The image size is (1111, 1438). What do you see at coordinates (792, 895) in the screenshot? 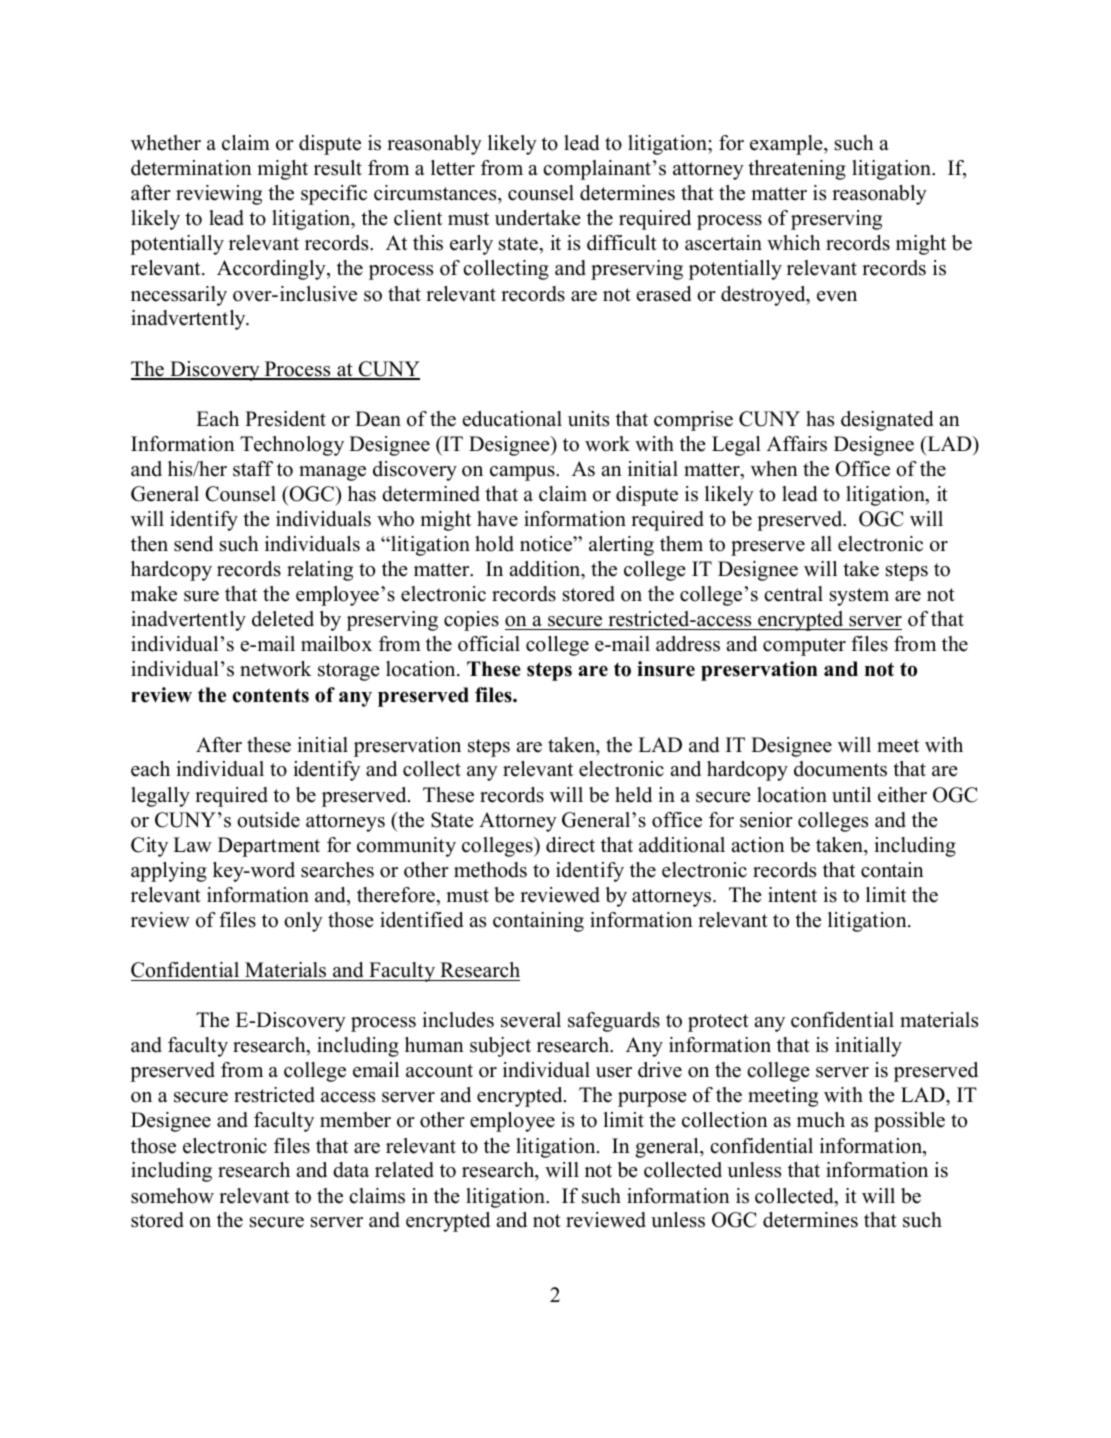
I see `intent` at bounding box center [792, 895].
